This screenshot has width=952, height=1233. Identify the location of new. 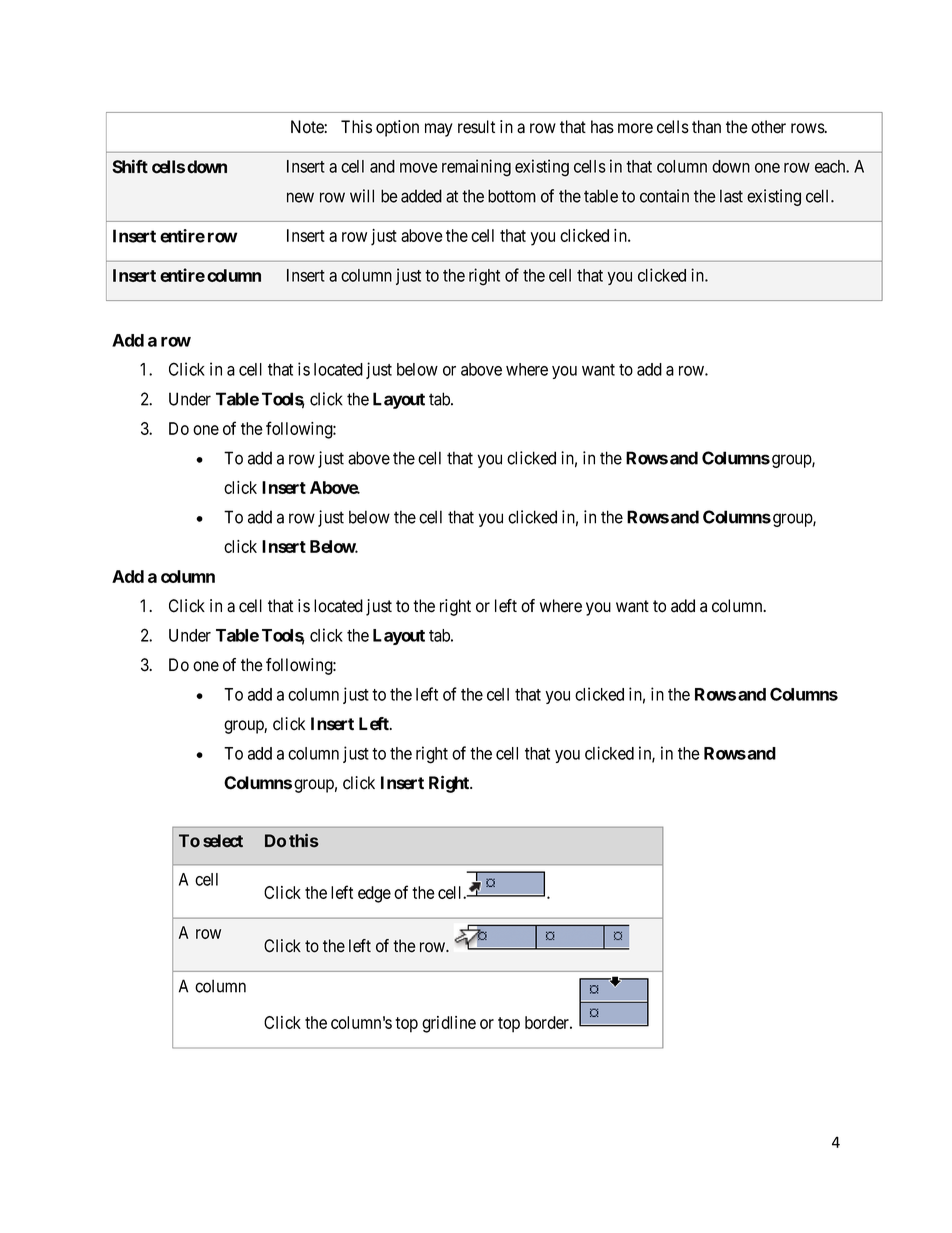
(300, 197).
